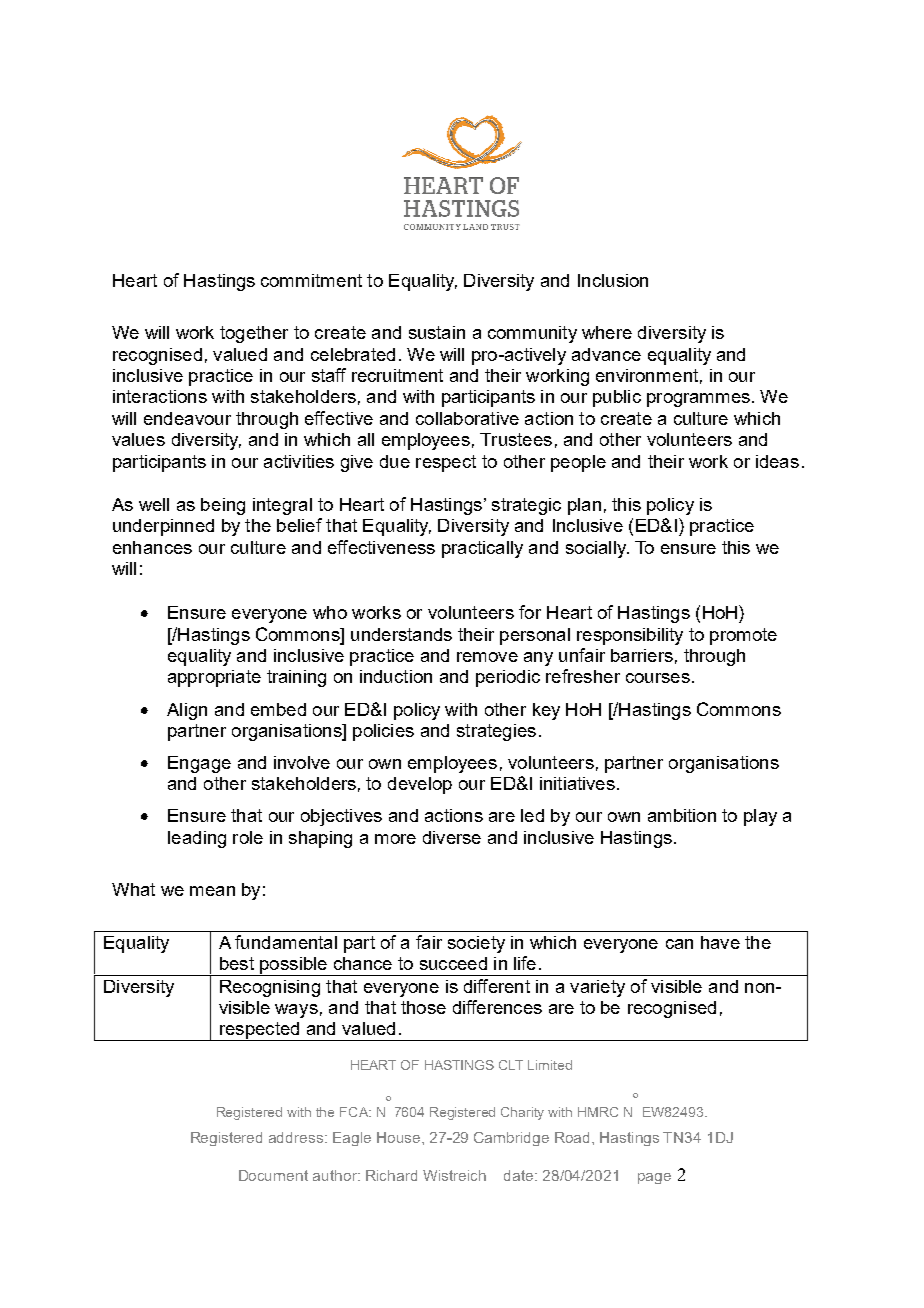 The width and height of the screenshot is (924, 1308). What do you see at coordinates (482, 549) in the screenshot?
I see `practically` at bounding box center [482, 549].
